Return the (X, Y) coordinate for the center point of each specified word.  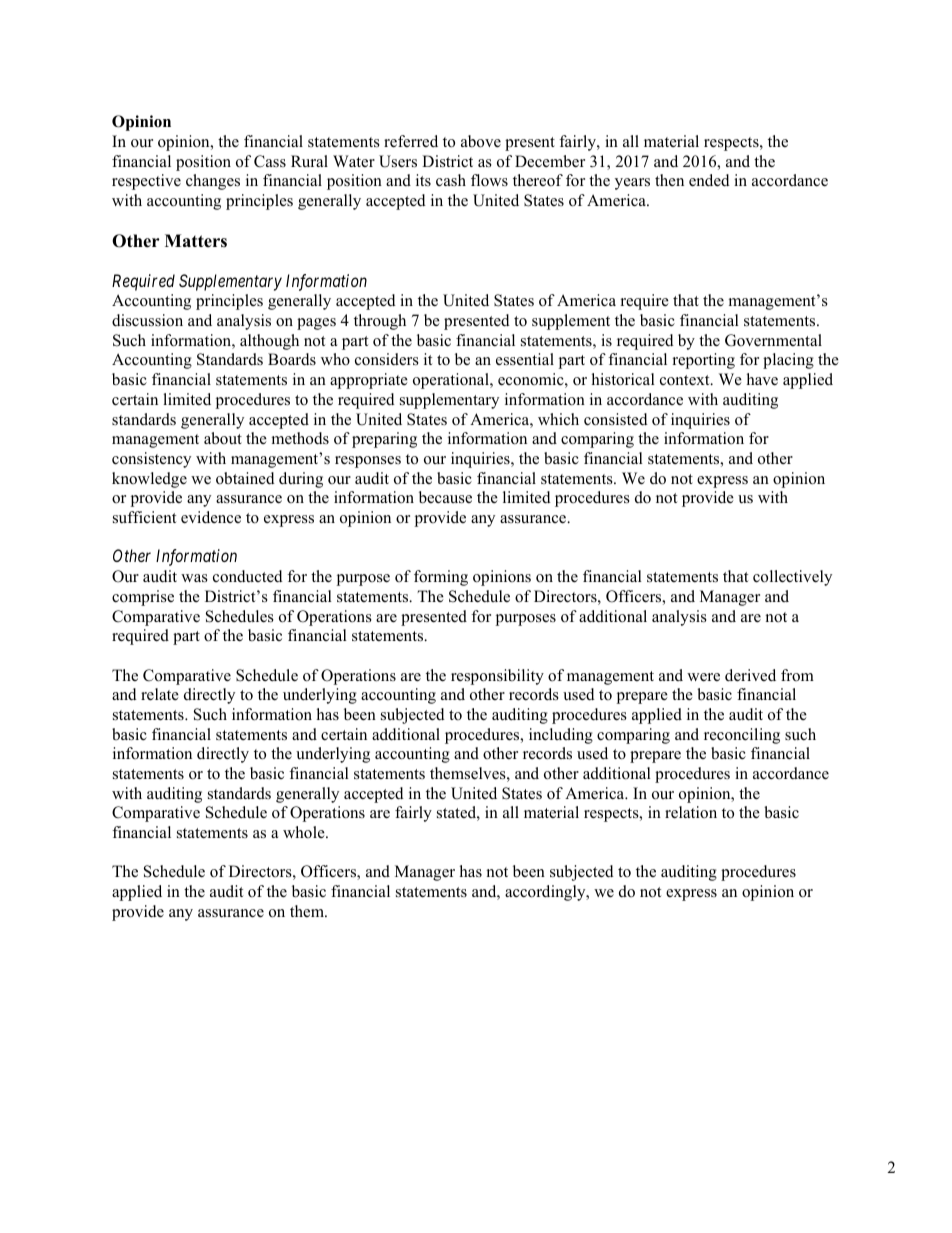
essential (525, 359)
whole (305, 832)
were (703, 677)
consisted (616, 419)
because (445, 497)
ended (709, 180)
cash (451, 180)
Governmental (773, 340)
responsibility (497, 677)
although (269, 342)
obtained (245, 478)
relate (160, 694)
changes (213, 182)
